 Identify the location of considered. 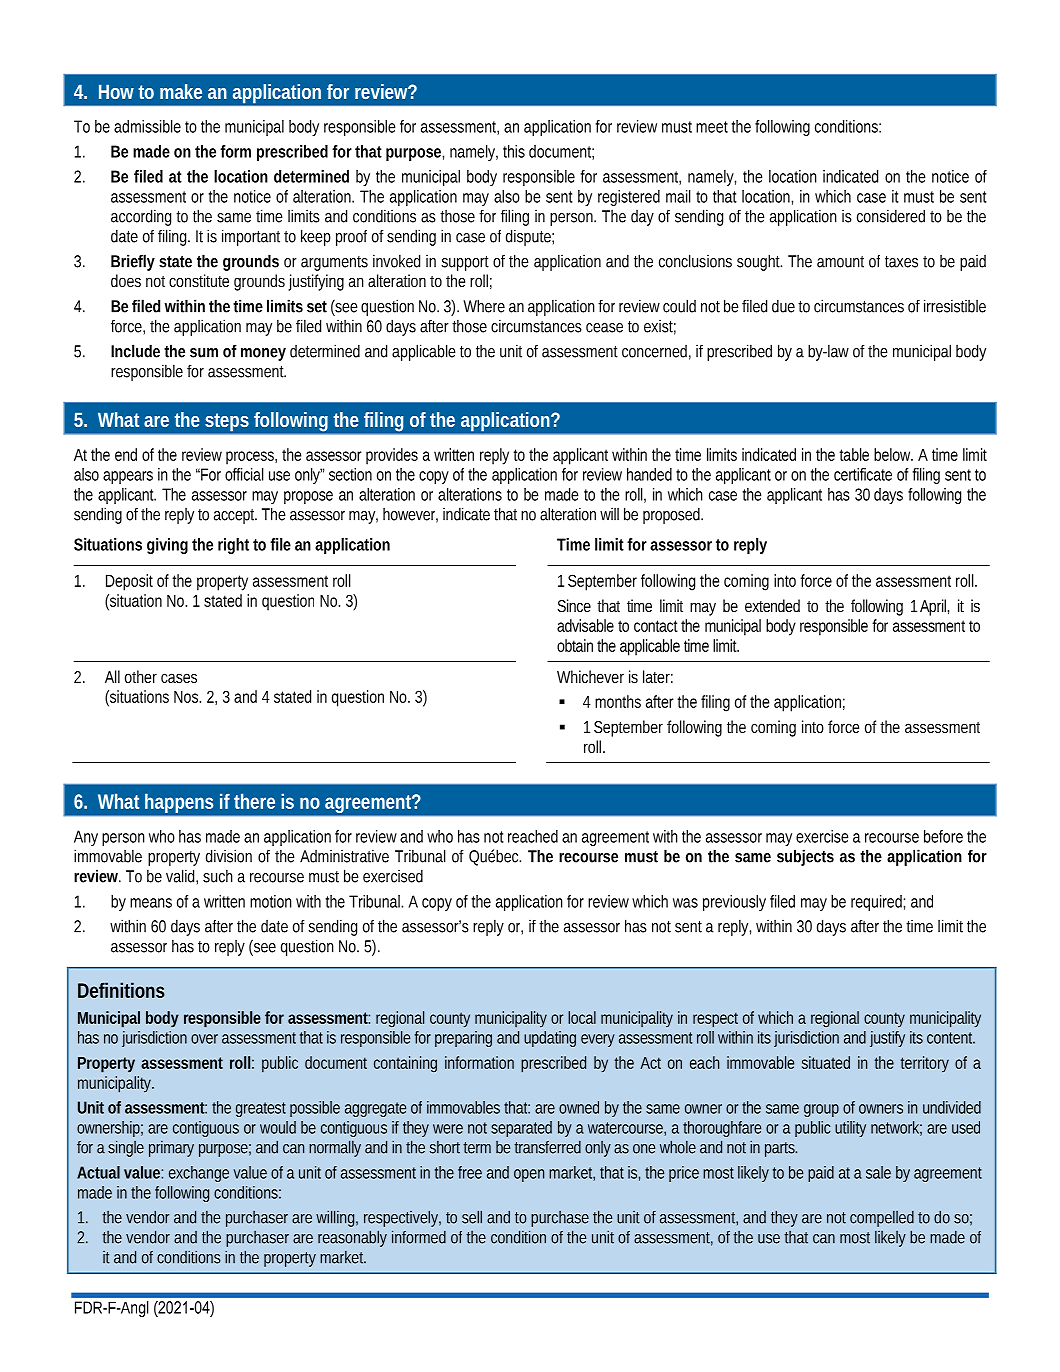
(891, 216).
